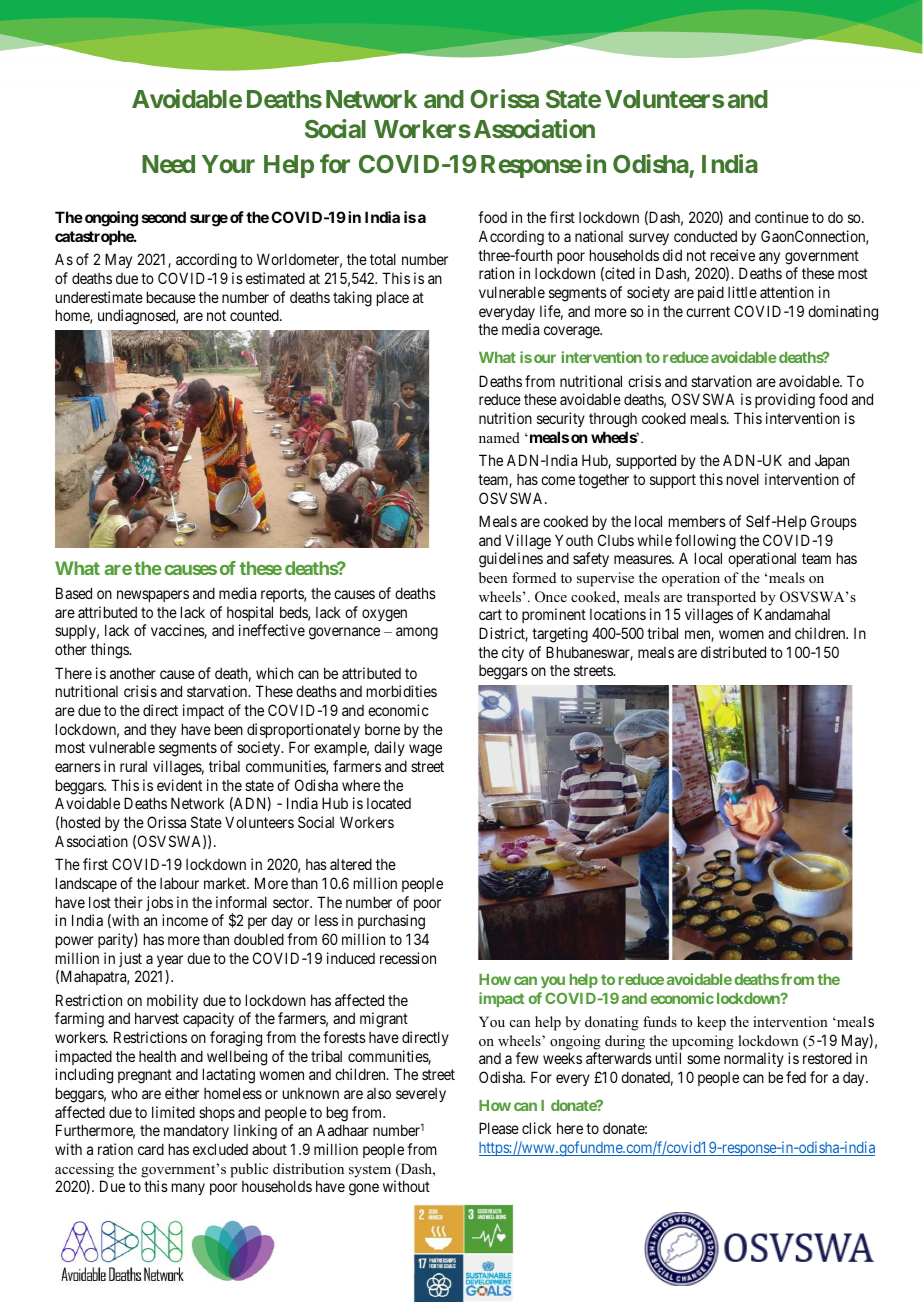  Describe the element at coordinates (383, 259) in the page. I see `total` at that location.
